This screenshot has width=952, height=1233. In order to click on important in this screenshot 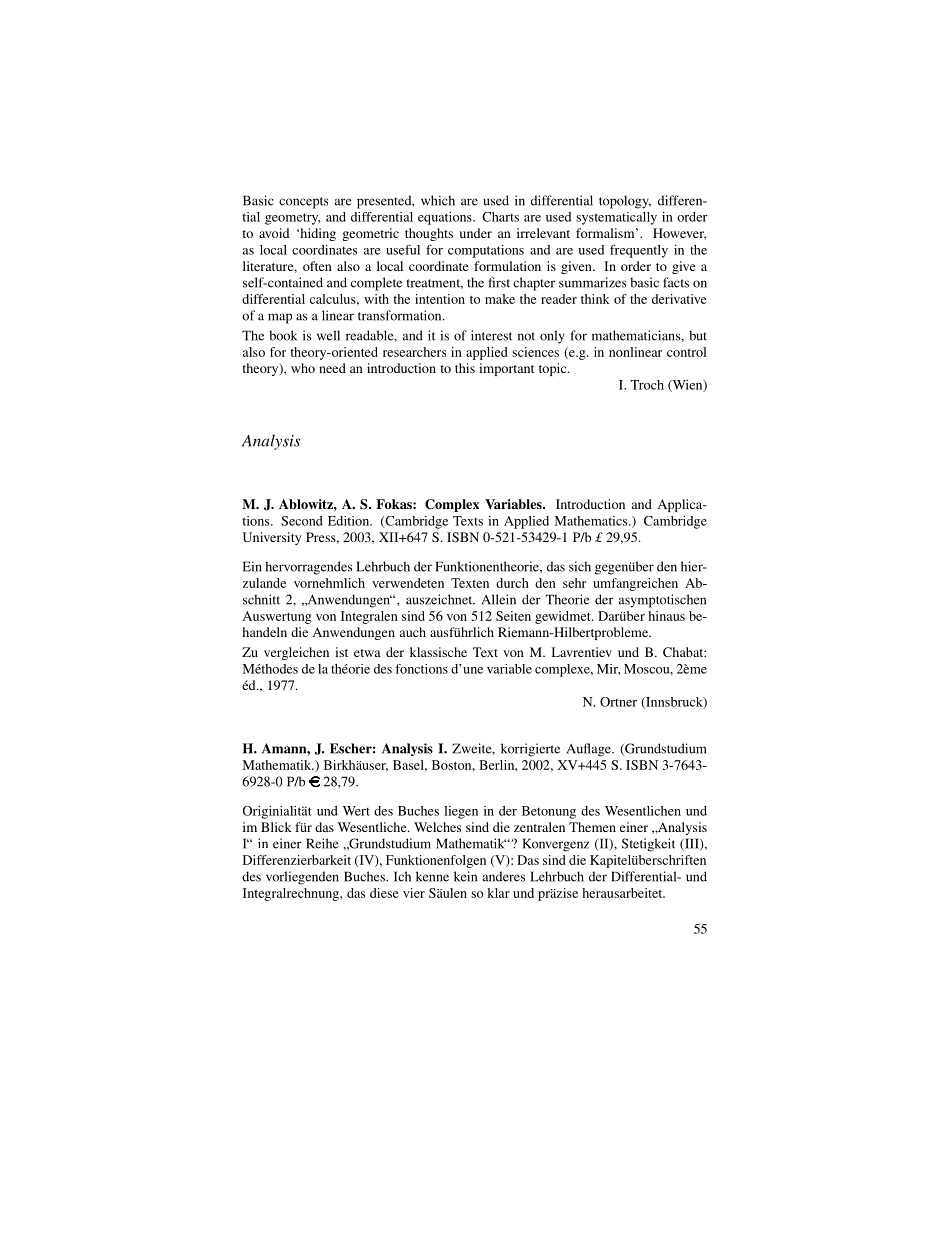, I will do `click(506, 369)`.
